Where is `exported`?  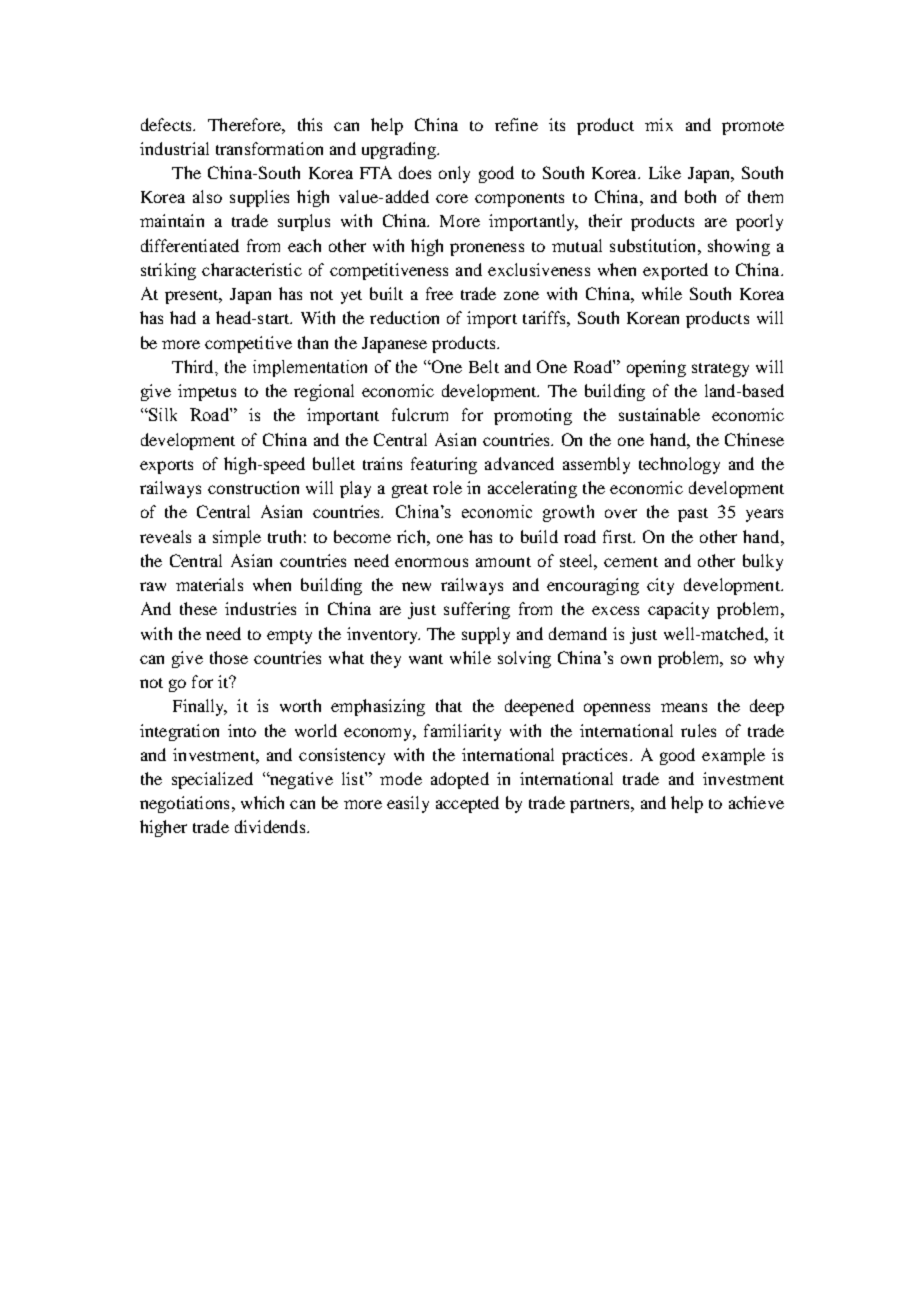 exported is located at coordinates (675, 271).
